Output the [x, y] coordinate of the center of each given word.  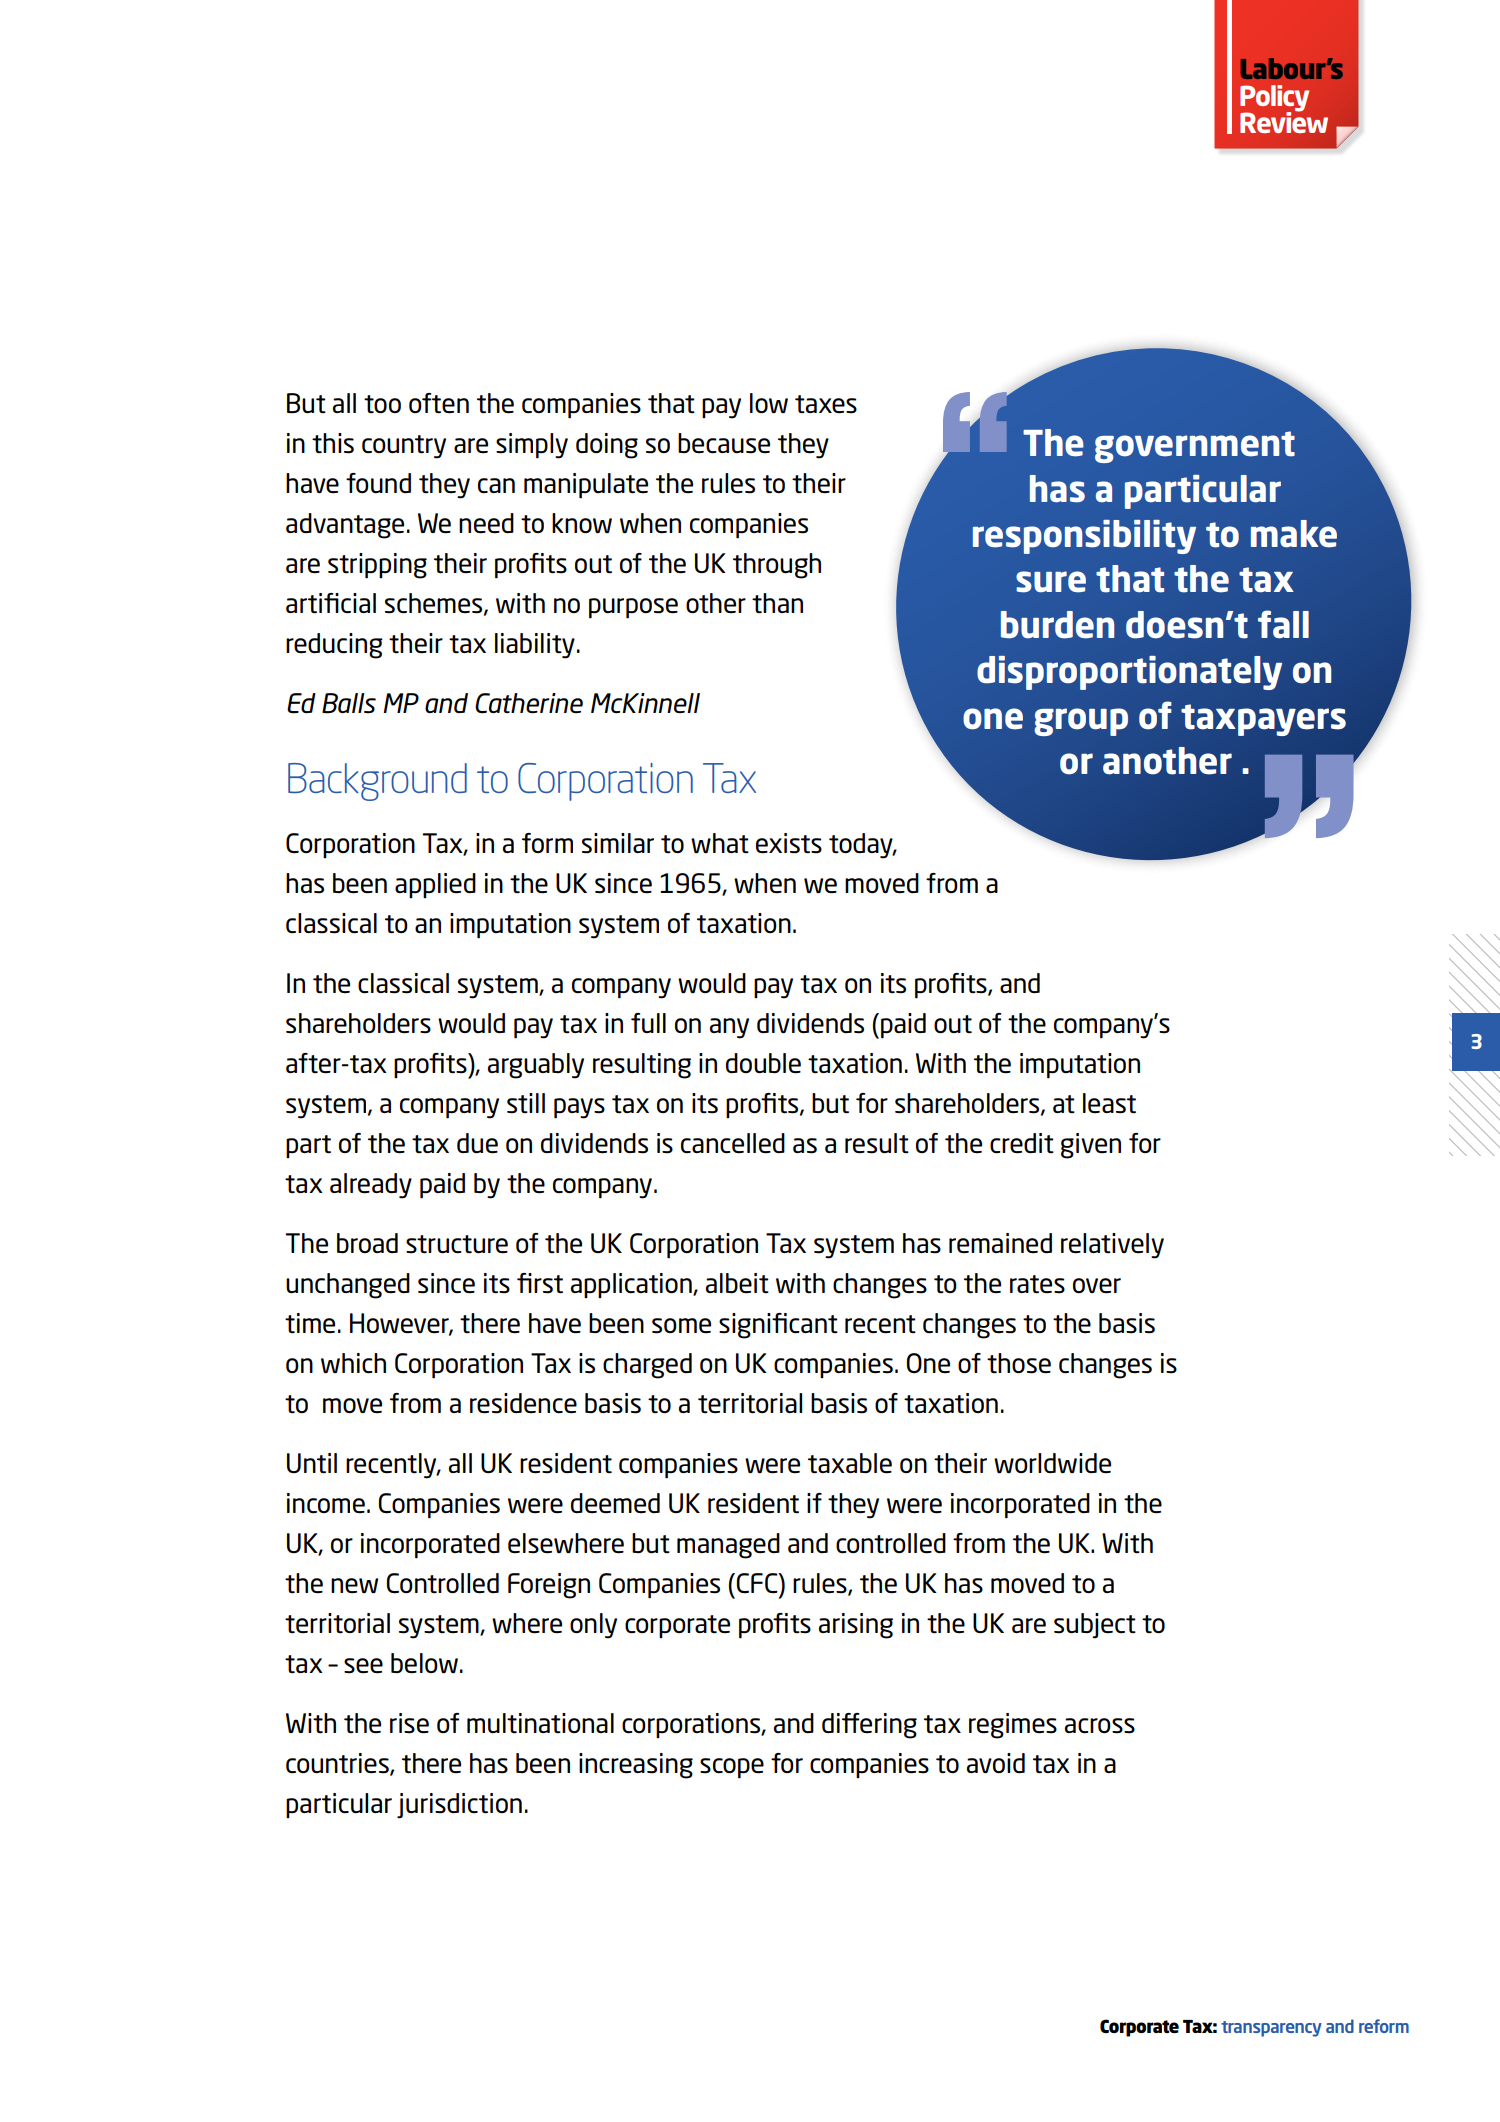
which [353, 1363]
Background [377, 782]
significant [778, 1326]
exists [789, 843]
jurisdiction [459, 1806]
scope [732, 1768]
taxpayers [1263, 720]
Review [1284, 121]
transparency [1271, 2029]
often [439, 403]
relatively [1112, 1246]
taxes [826, 404]
